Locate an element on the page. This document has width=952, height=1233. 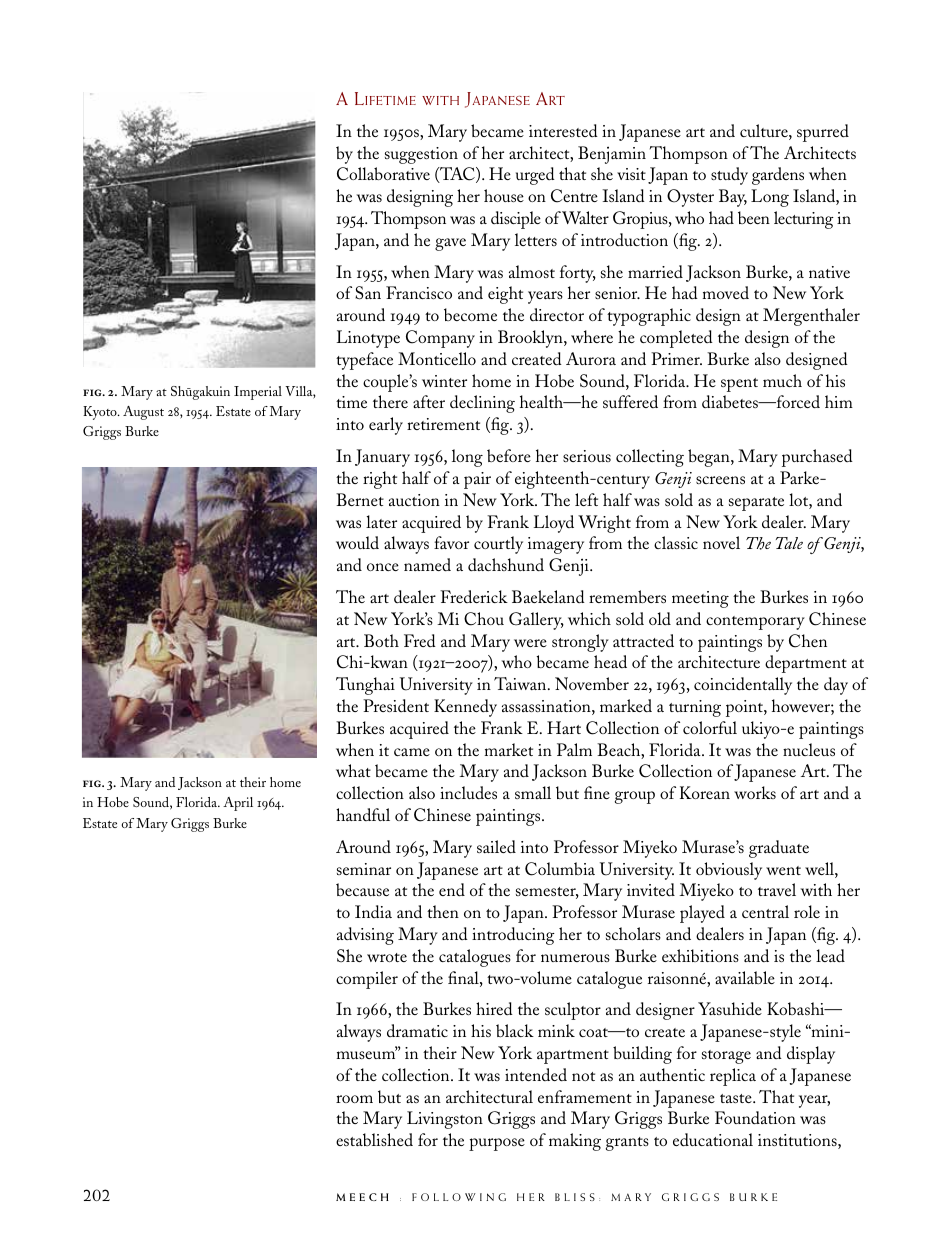
April is located at coordinates (238, 804).
